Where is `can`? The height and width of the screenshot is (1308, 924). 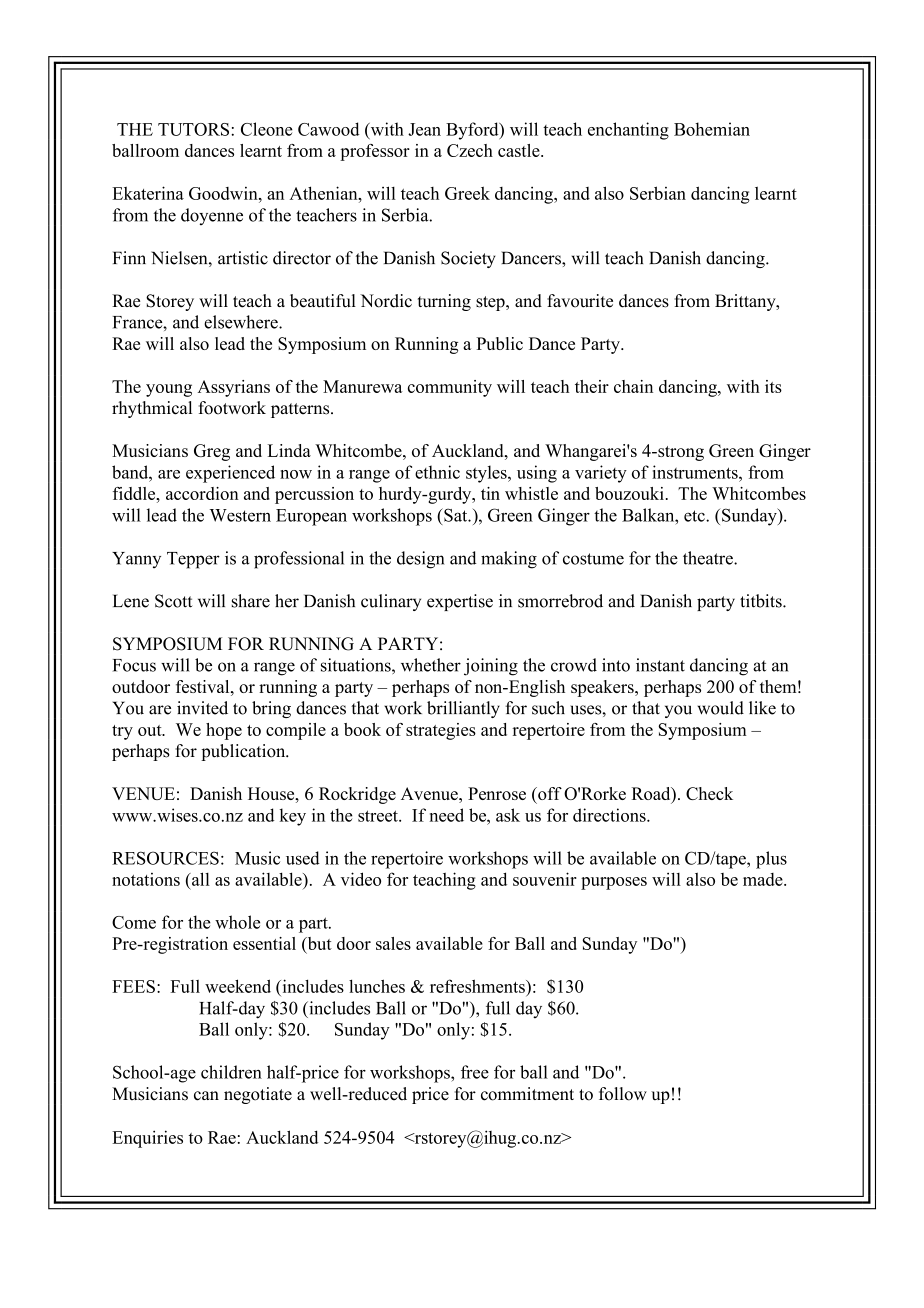 can is located at coordinates (206, 1096).
